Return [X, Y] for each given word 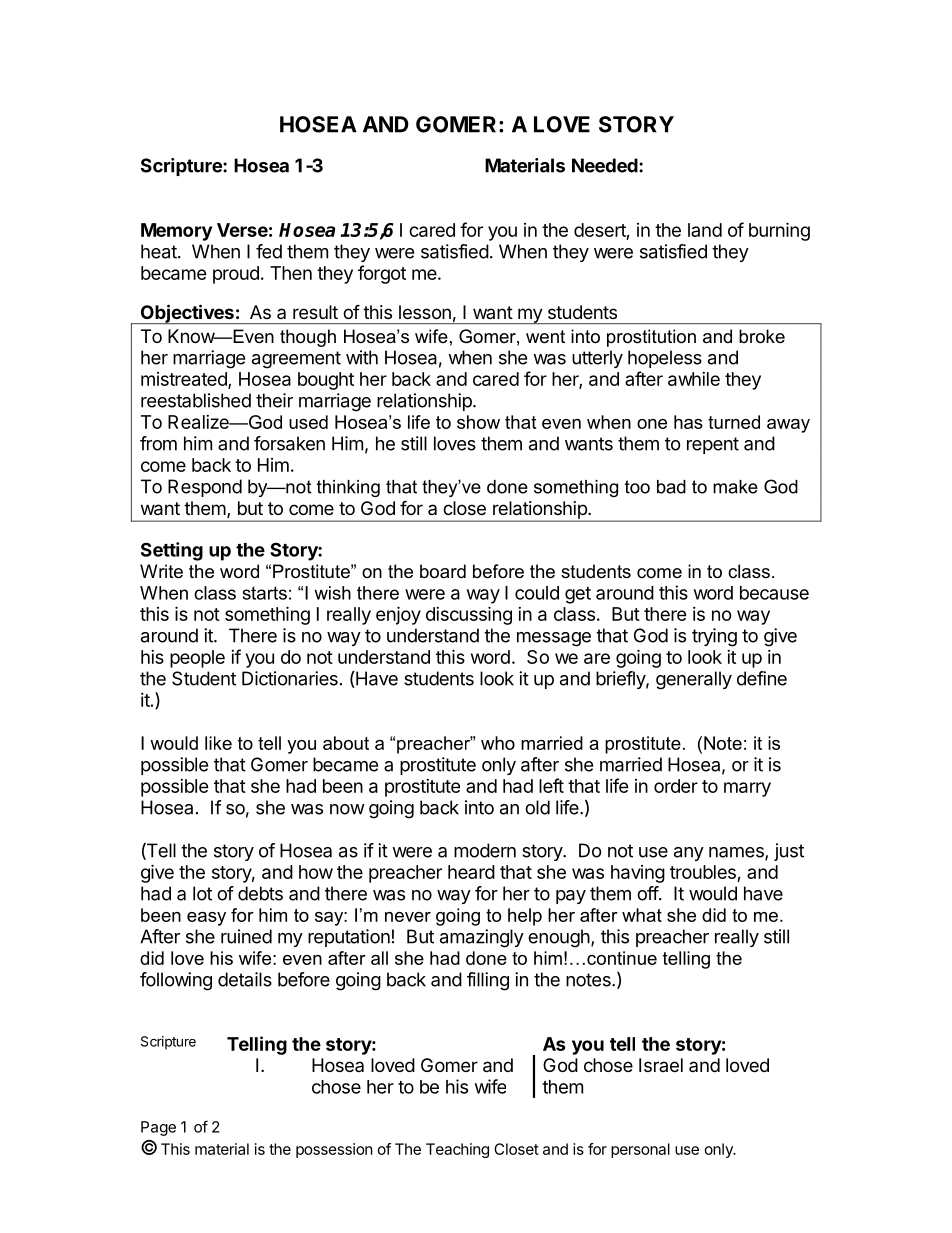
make [735, 487]
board [443, 571]
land [705, 230]
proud [236, 275]
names [737, 853]
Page [158, 1128]
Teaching [457, 1150]
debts [260, 893]
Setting [172, 551]
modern [485, 850]
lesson [425, 312]
